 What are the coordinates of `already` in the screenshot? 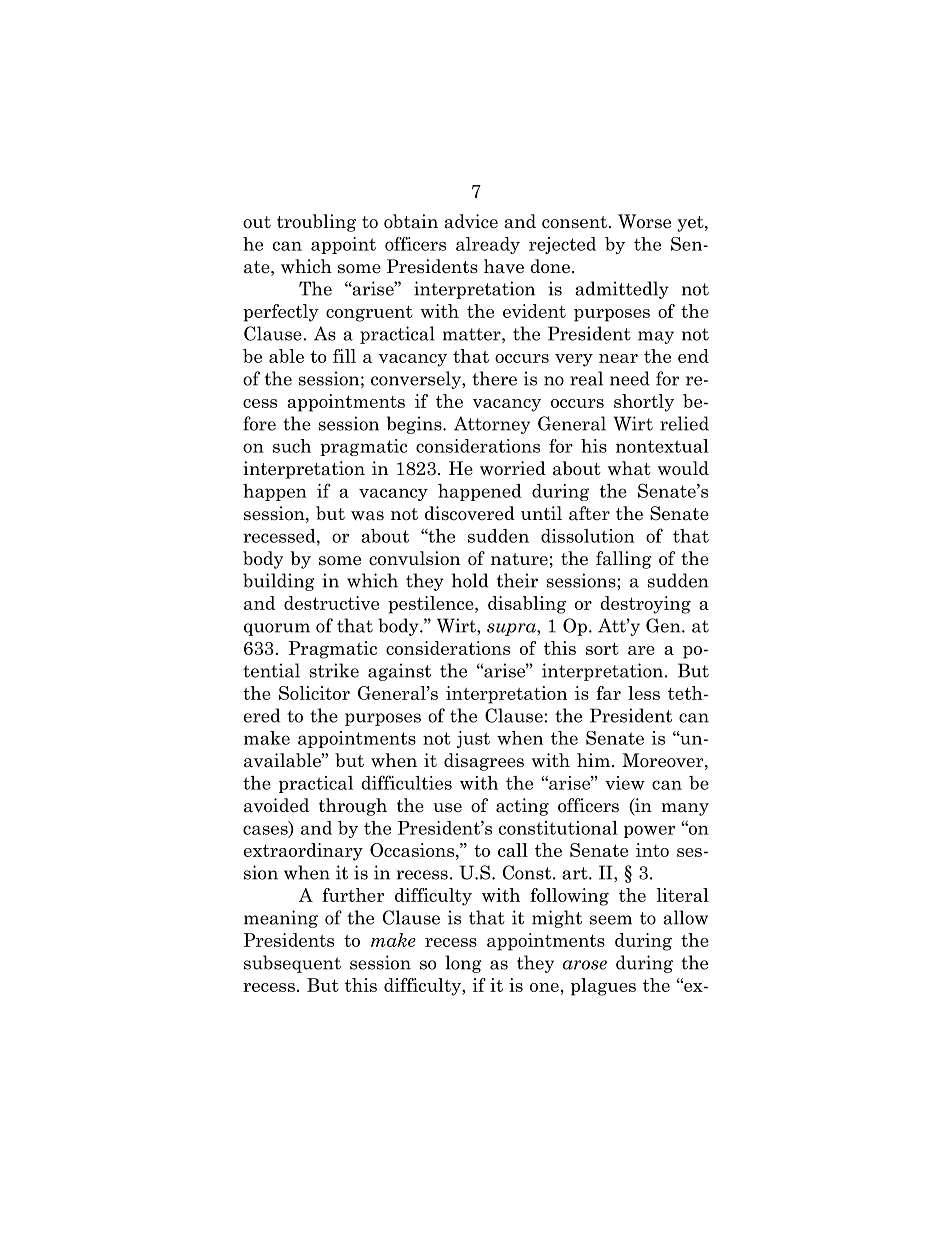 It's located at (488, 245).
